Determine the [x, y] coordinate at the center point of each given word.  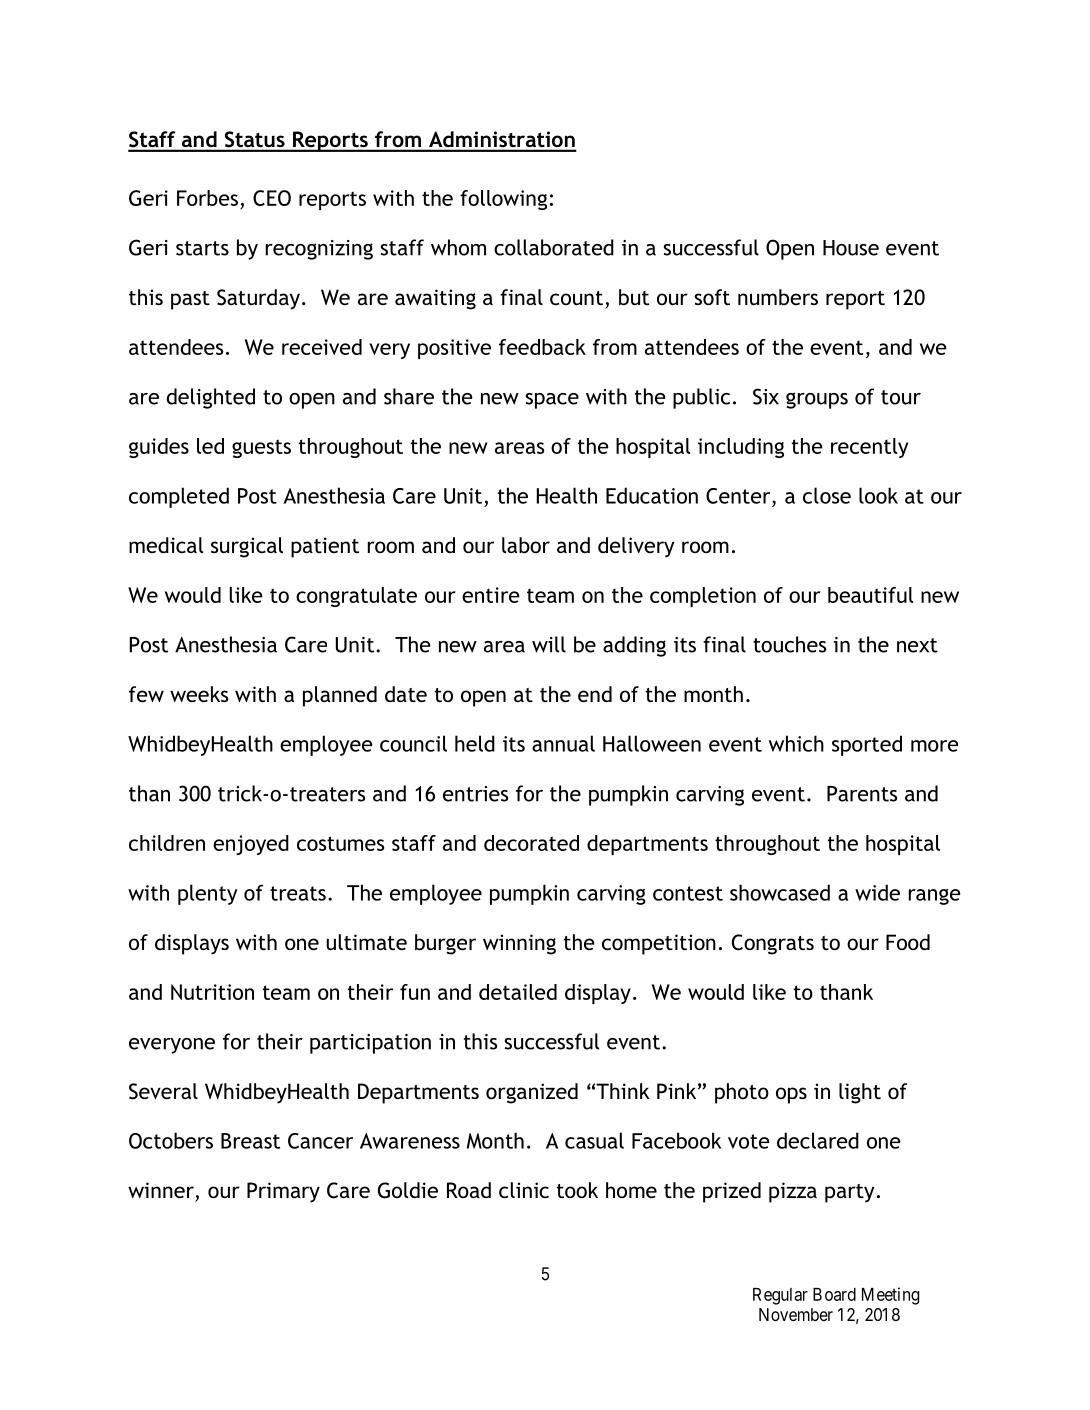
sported [867, 745]
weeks [199, 694]
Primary [283, 1192]
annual [563, 743]
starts [202, 248]
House [851, 248]
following [503, 200]
